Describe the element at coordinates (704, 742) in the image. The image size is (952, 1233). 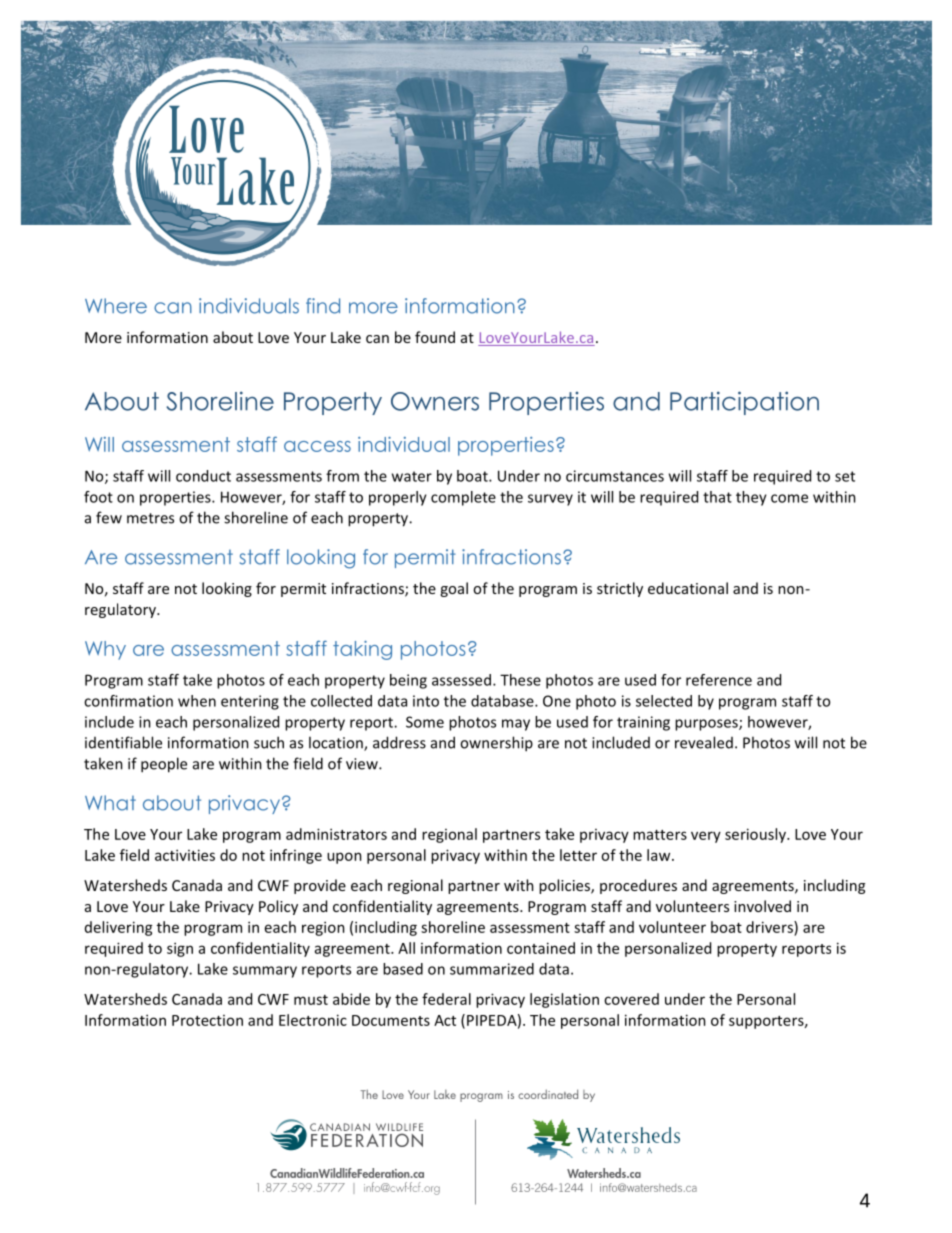
I see `revealed` at that location.
